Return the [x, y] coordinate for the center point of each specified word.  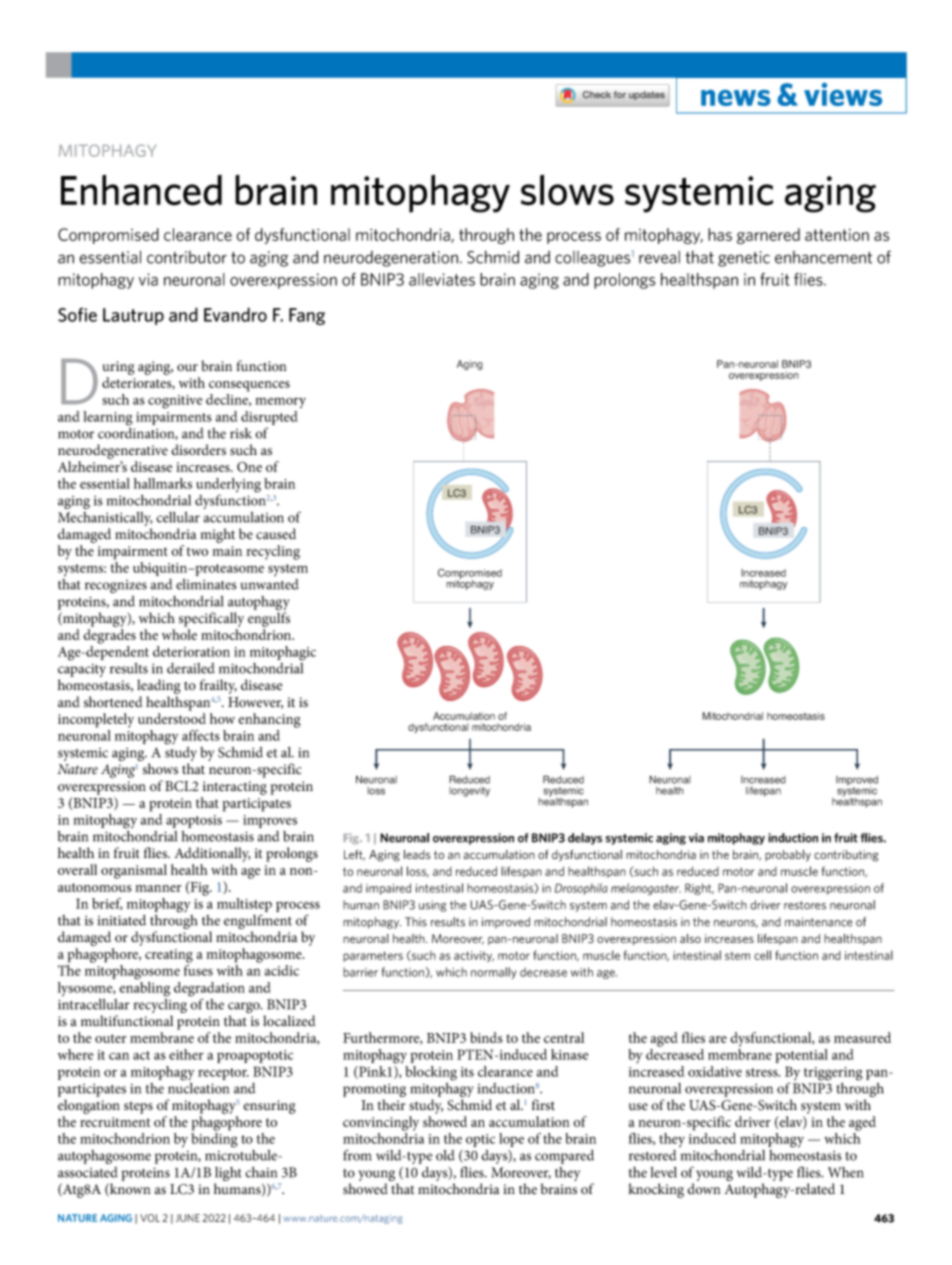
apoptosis [194, 821]
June [188, 1218]
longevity [469, 792]
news [736, 98]
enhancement [823, 257]
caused [276, 534]
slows [567, 190]
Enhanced [141, 190]
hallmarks [163, 483]
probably [788, 856]
